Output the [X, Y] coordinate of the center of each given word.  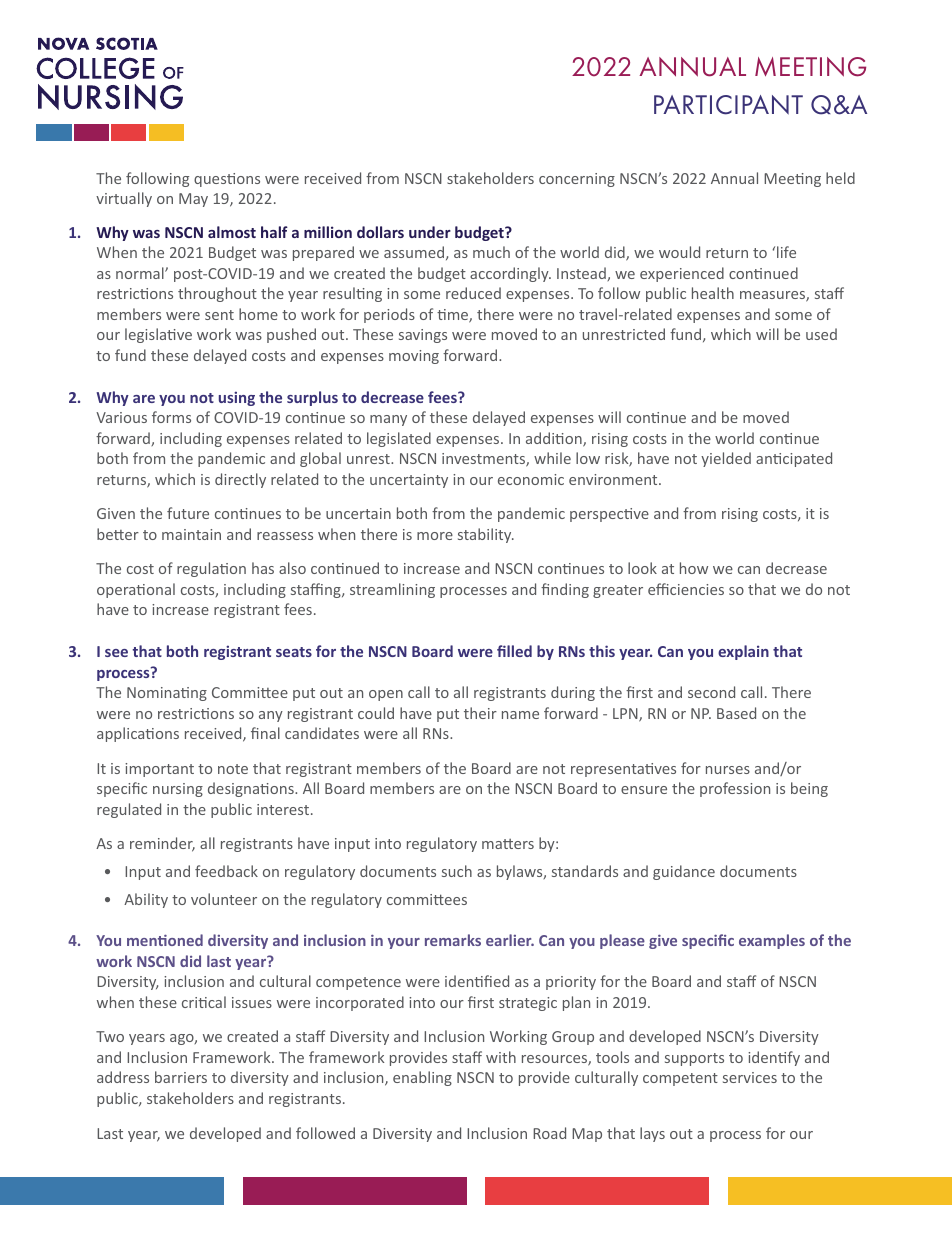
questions [227, 180]
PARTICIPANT [728, 105]
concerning [577, 180]
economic [531, 479]
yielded [726, 459]
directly [240, 480]
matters [508, 844]
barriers [181, 1077]
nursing [178, 790]
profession [735, 789]
